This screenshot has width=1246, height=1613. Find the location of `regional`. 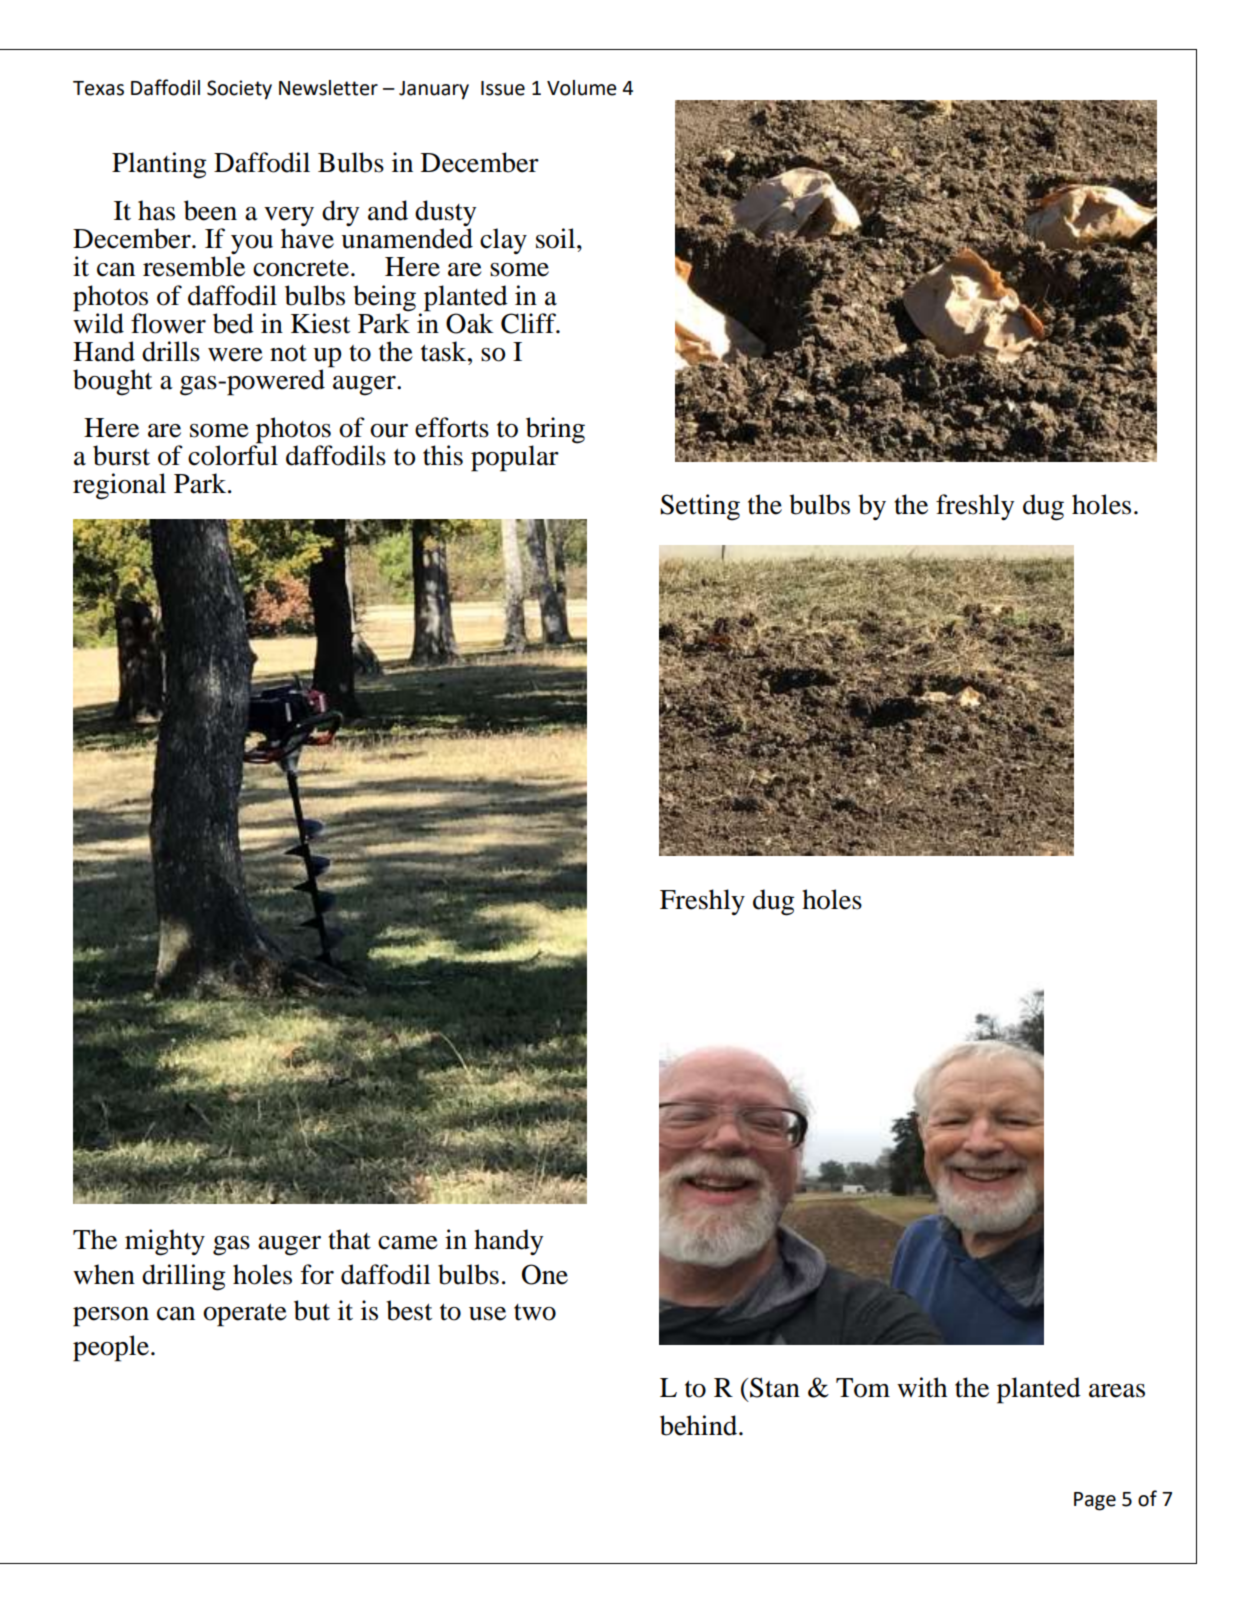

regional is located at coordinates (119, 486).
